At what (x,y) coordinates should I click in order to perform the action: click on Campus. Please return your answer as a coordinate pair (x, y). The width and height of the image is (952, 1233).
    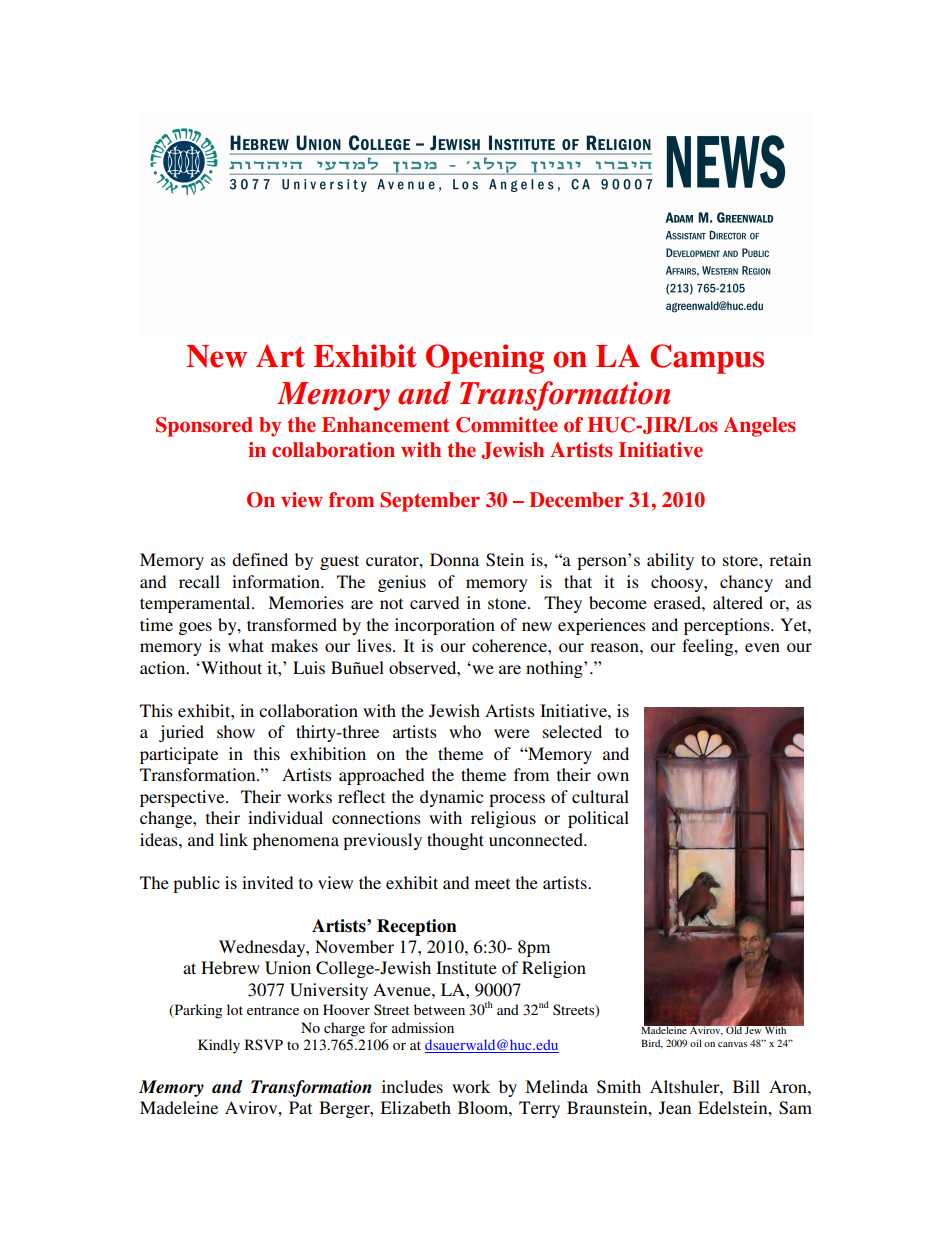
    Looking at the image, I should click on (707, 359).
